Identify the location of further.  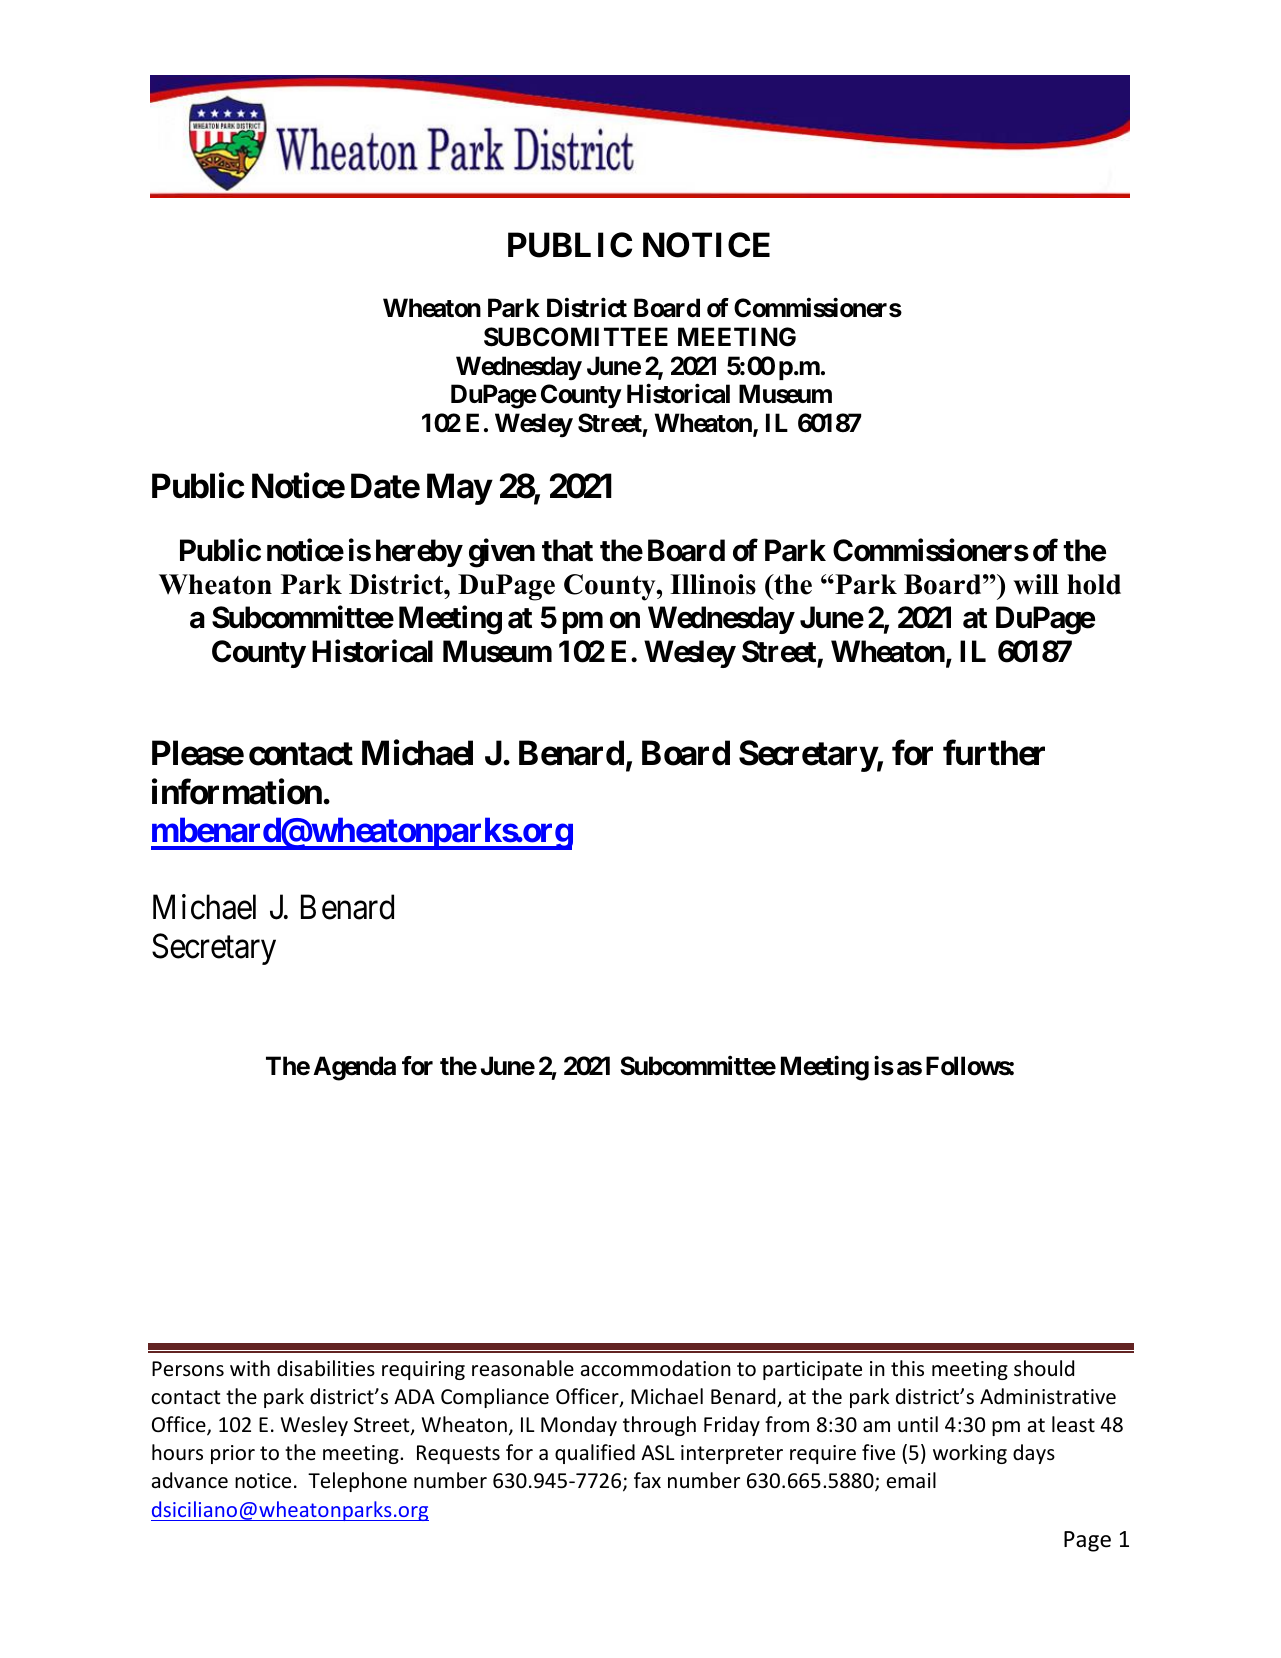
(994, 753).
